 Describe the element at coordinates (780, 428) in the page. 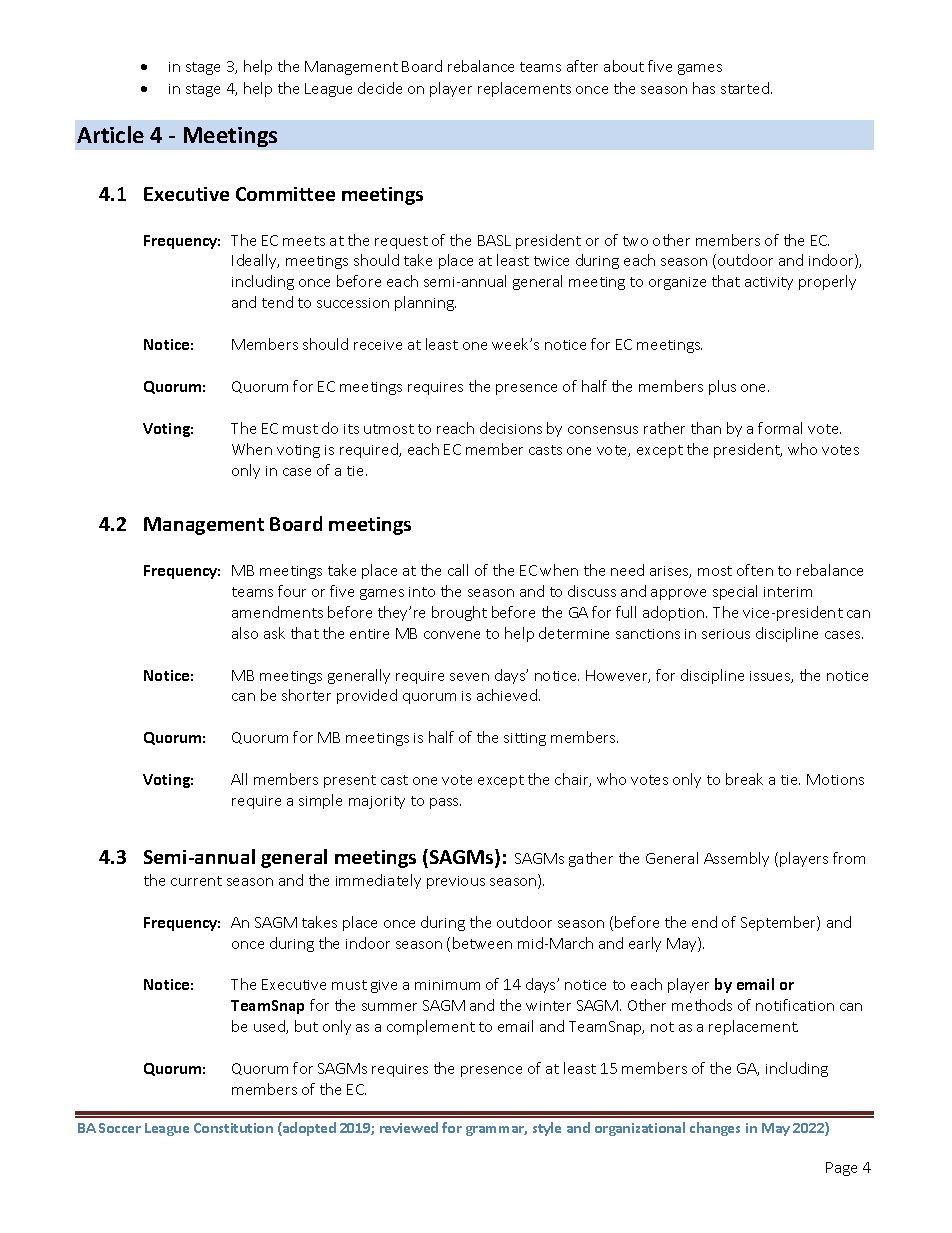

I see `formal` at that location.
